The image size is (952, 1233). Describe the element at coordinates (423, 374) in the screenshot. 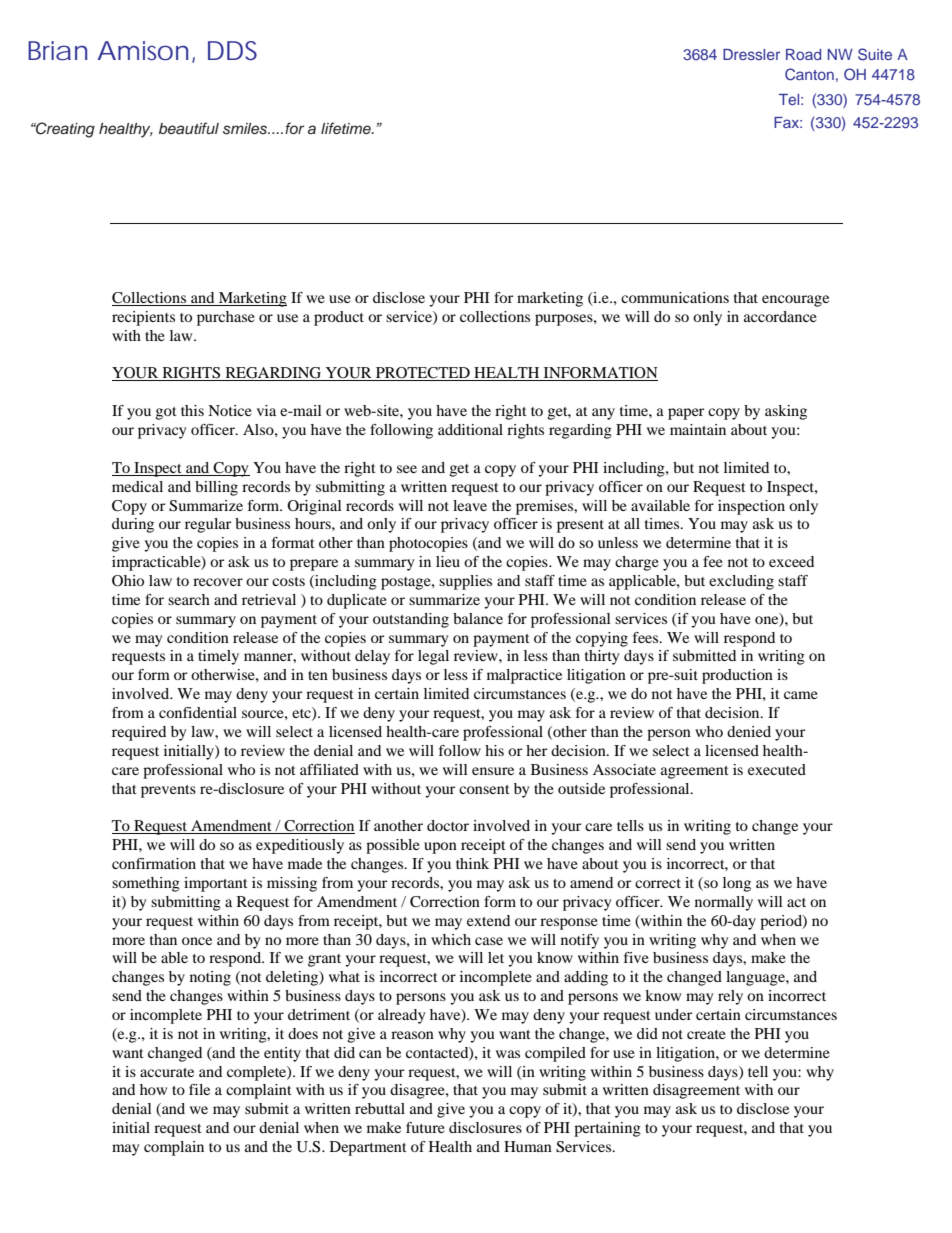

I see `PROTECTED` at that location.
